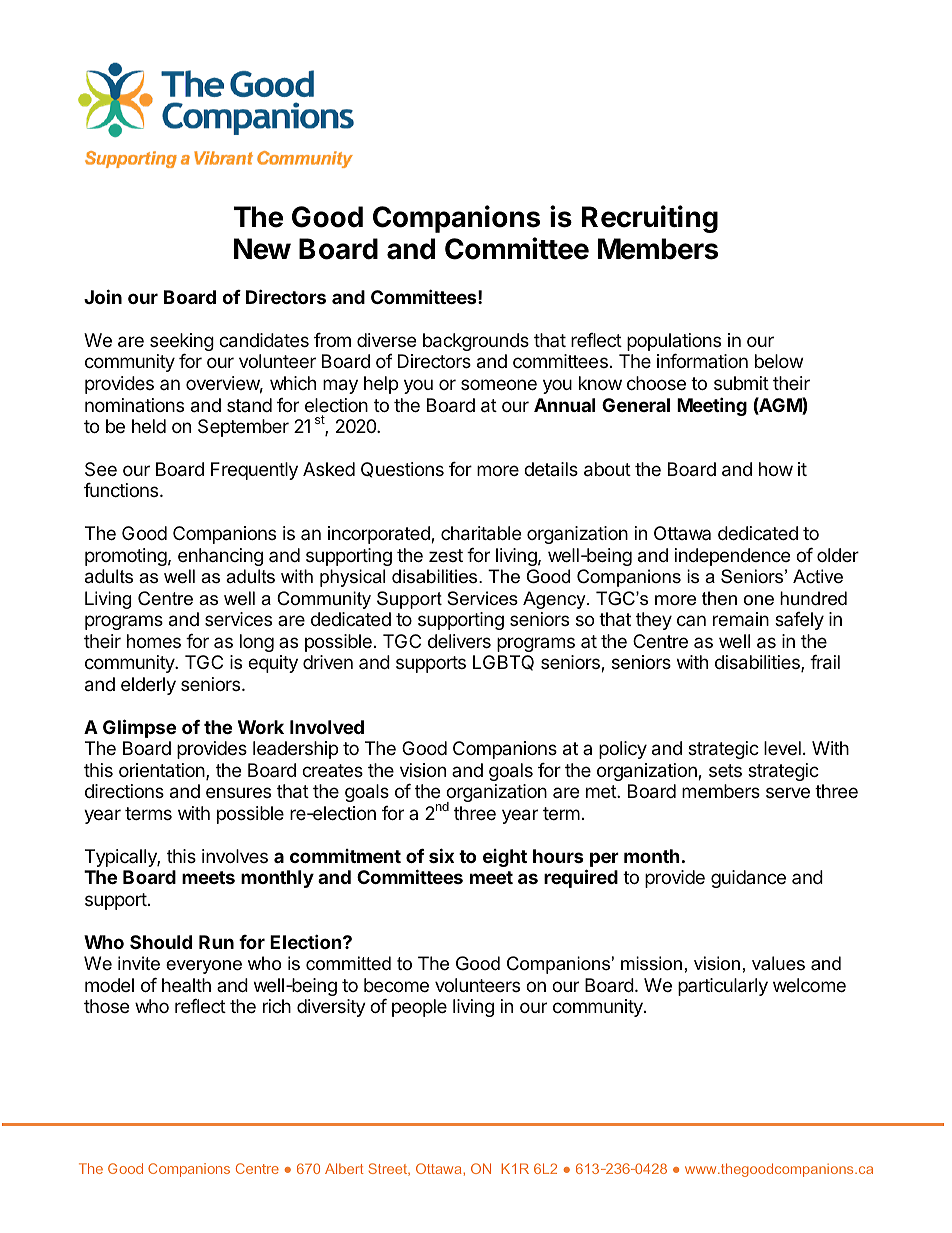 The height and width of the screenshot is (1233, 952). I want to click on eight, so click(505, 858).
